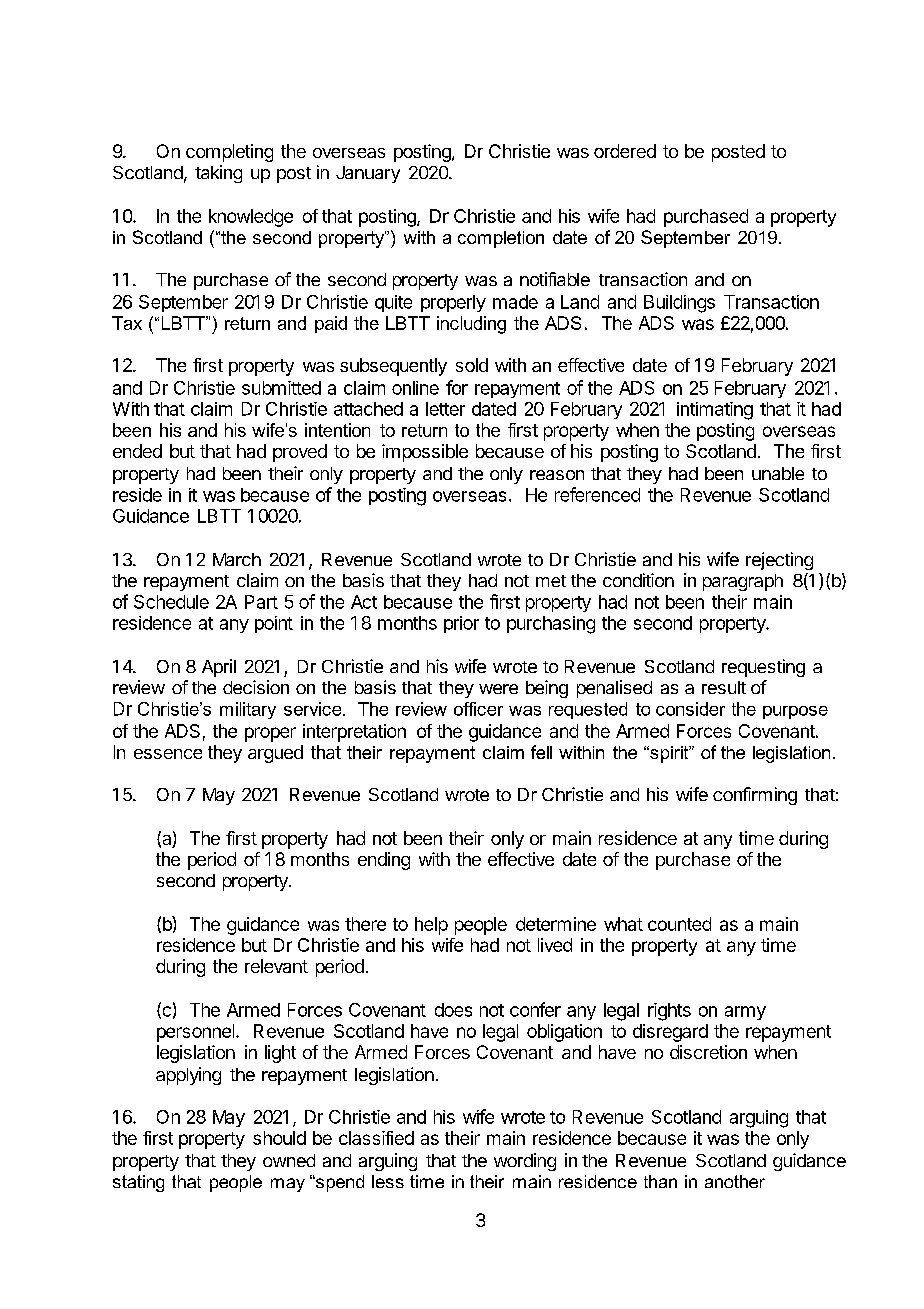  I want to click on sold, so click(472, 365).
